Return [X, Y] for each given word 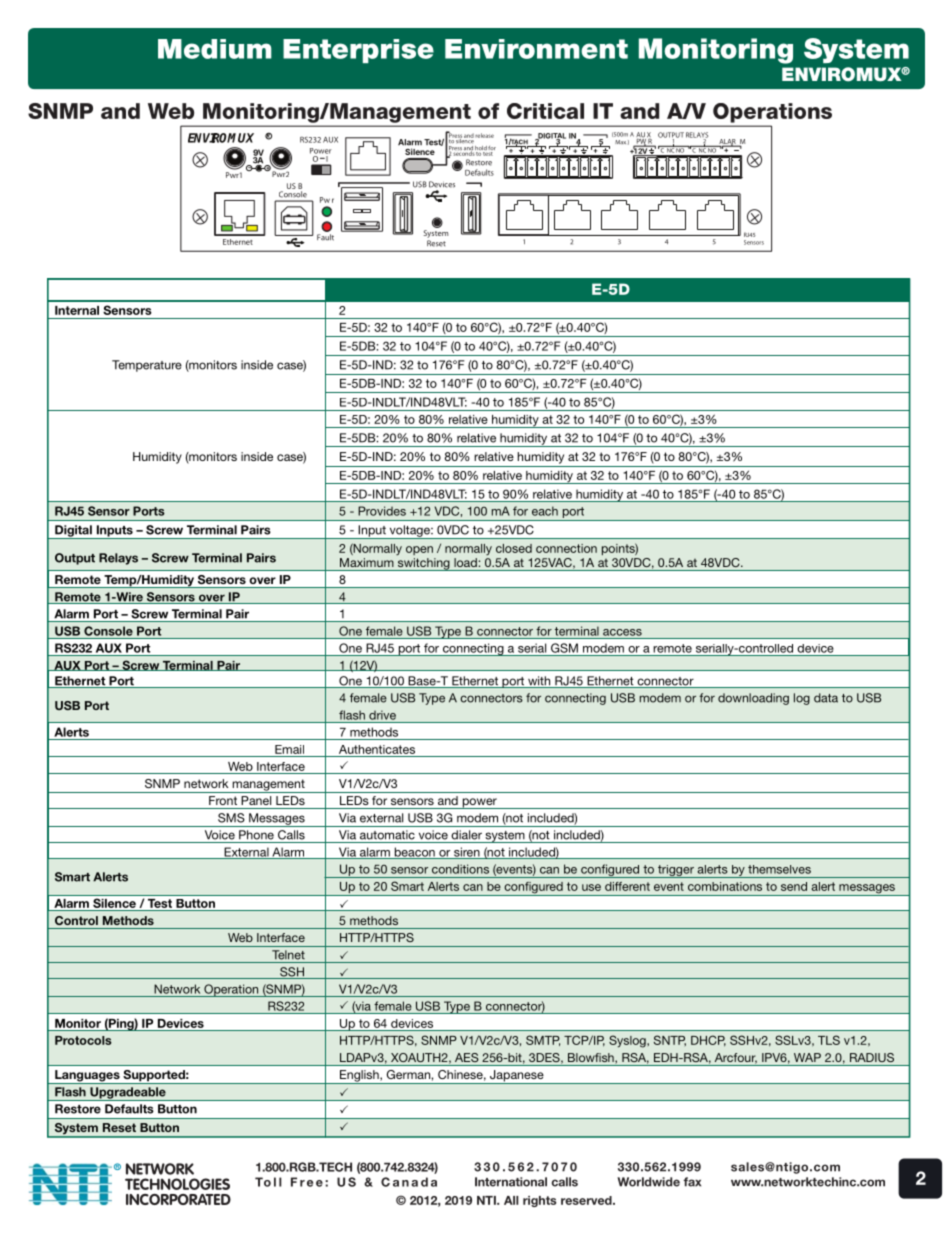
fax [692, 1182]
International [511, 1182]
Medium [215, 49]
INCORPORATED [178, 1199]
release [484, 135]
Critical [545, 111]
